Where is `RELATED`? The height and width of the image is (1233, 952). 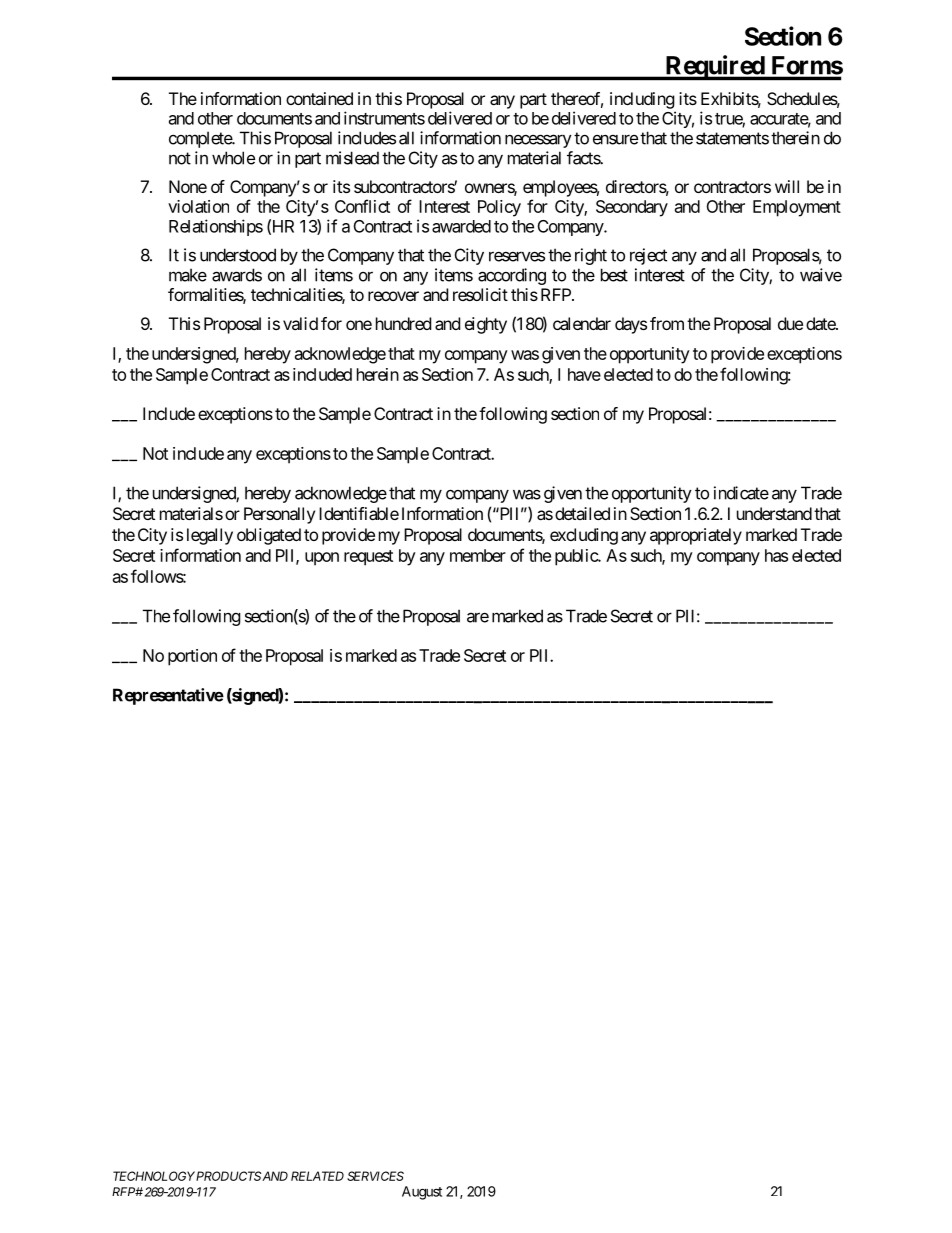
RELATED is located at coordinates (317, 1176).
